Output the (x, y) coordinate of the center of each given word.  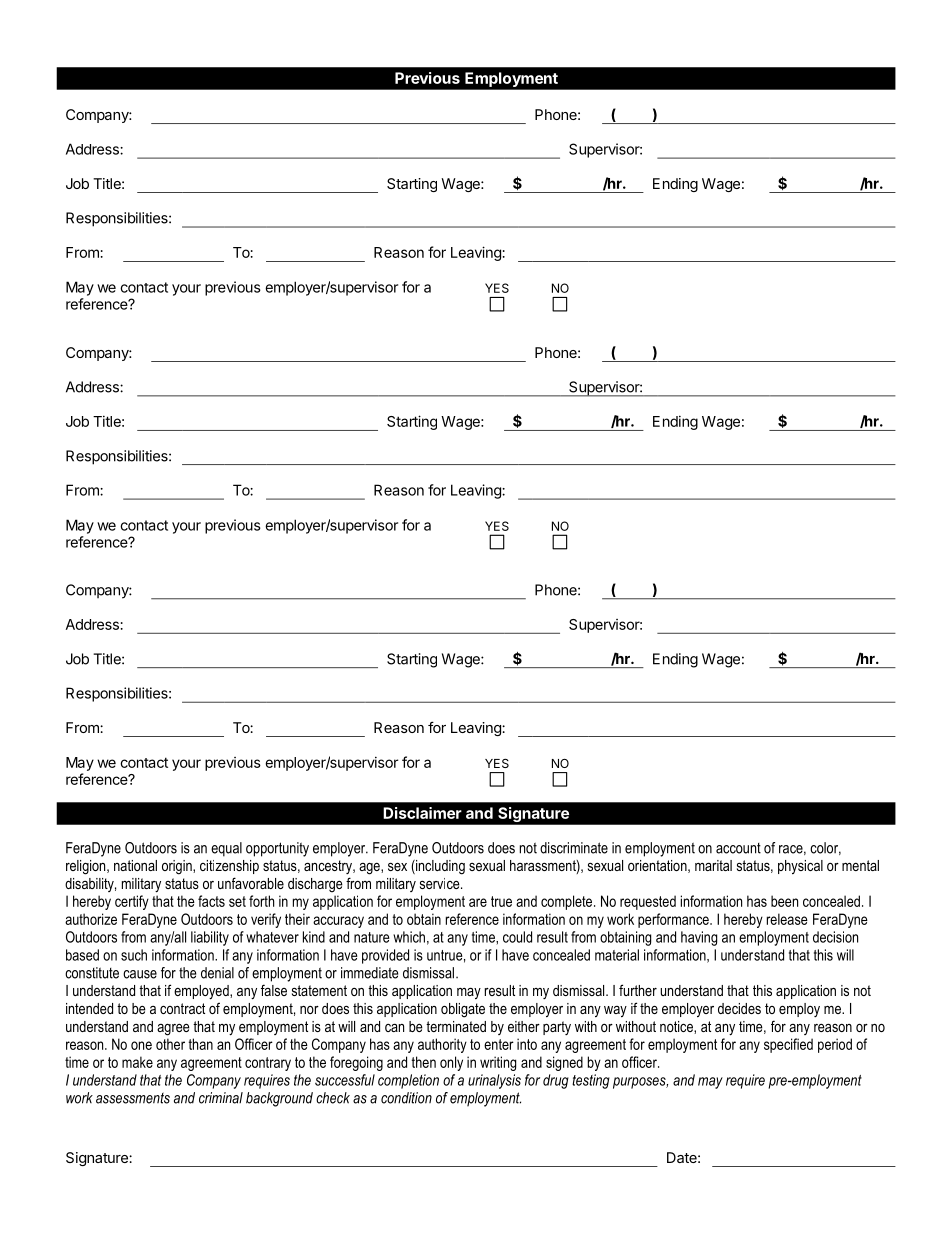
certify (132, 902)
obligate (463, 1010)
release (787, 919)
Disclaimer (422, 813)
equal (226, 849)
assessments (133, 1098)
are (478, 902)
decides (739, 1008)
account (738, 848)
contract (182, 1008)
